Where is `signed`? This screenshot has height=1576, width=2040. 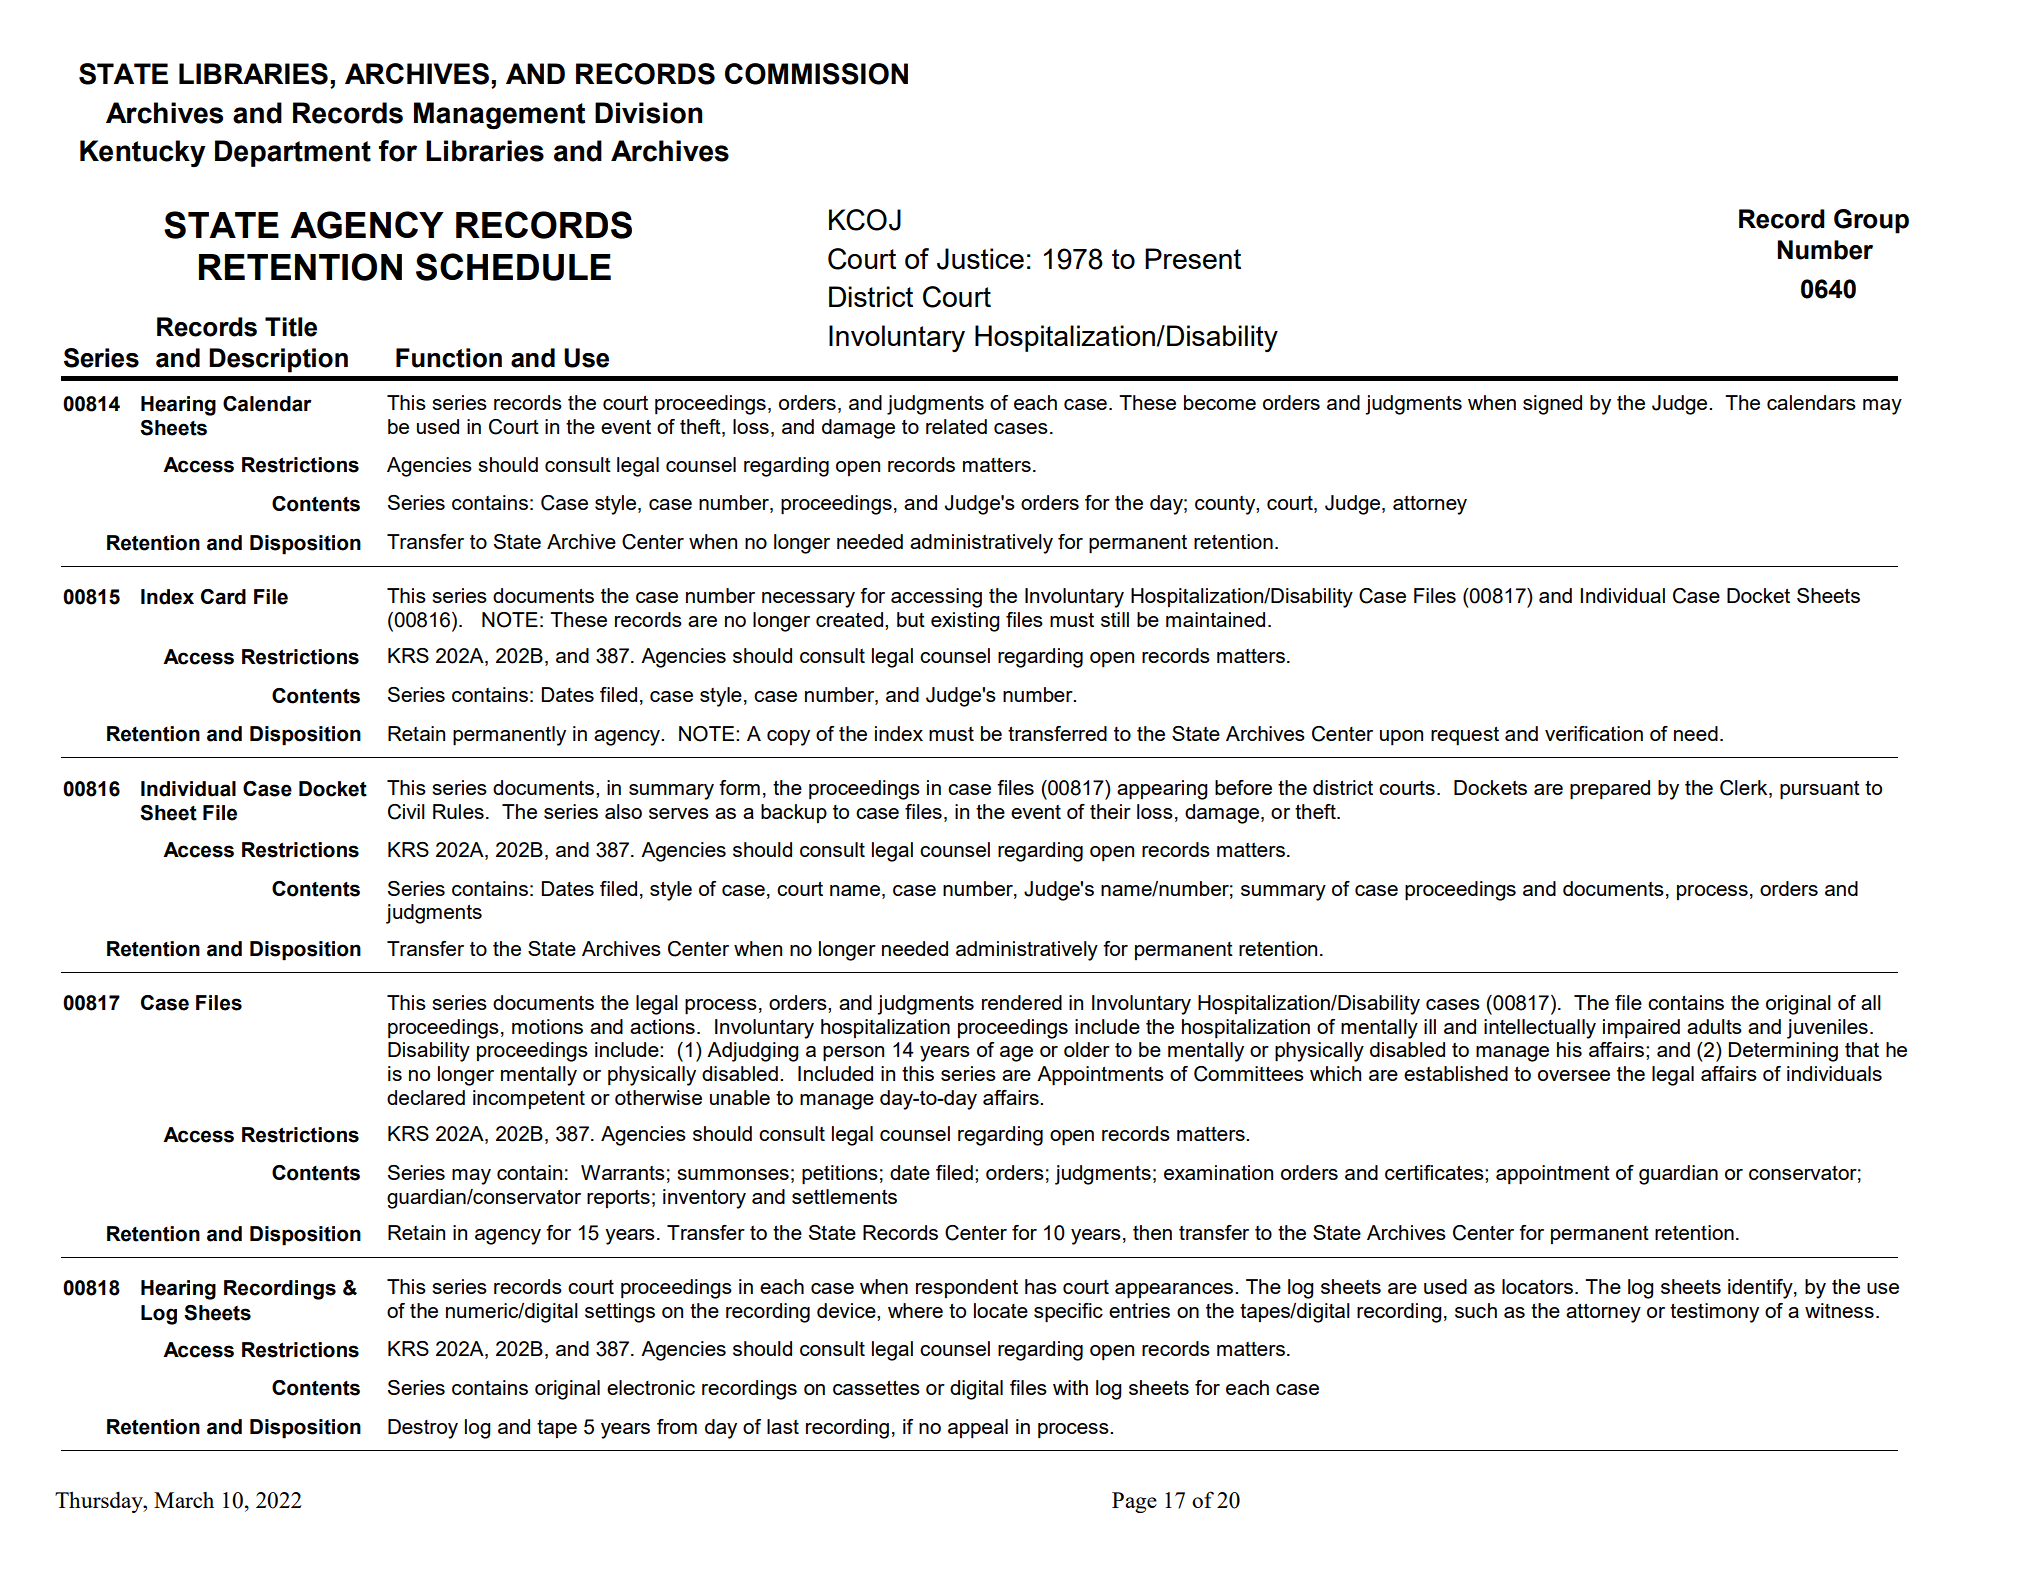
signed is located at coordinates (1552, 405).
